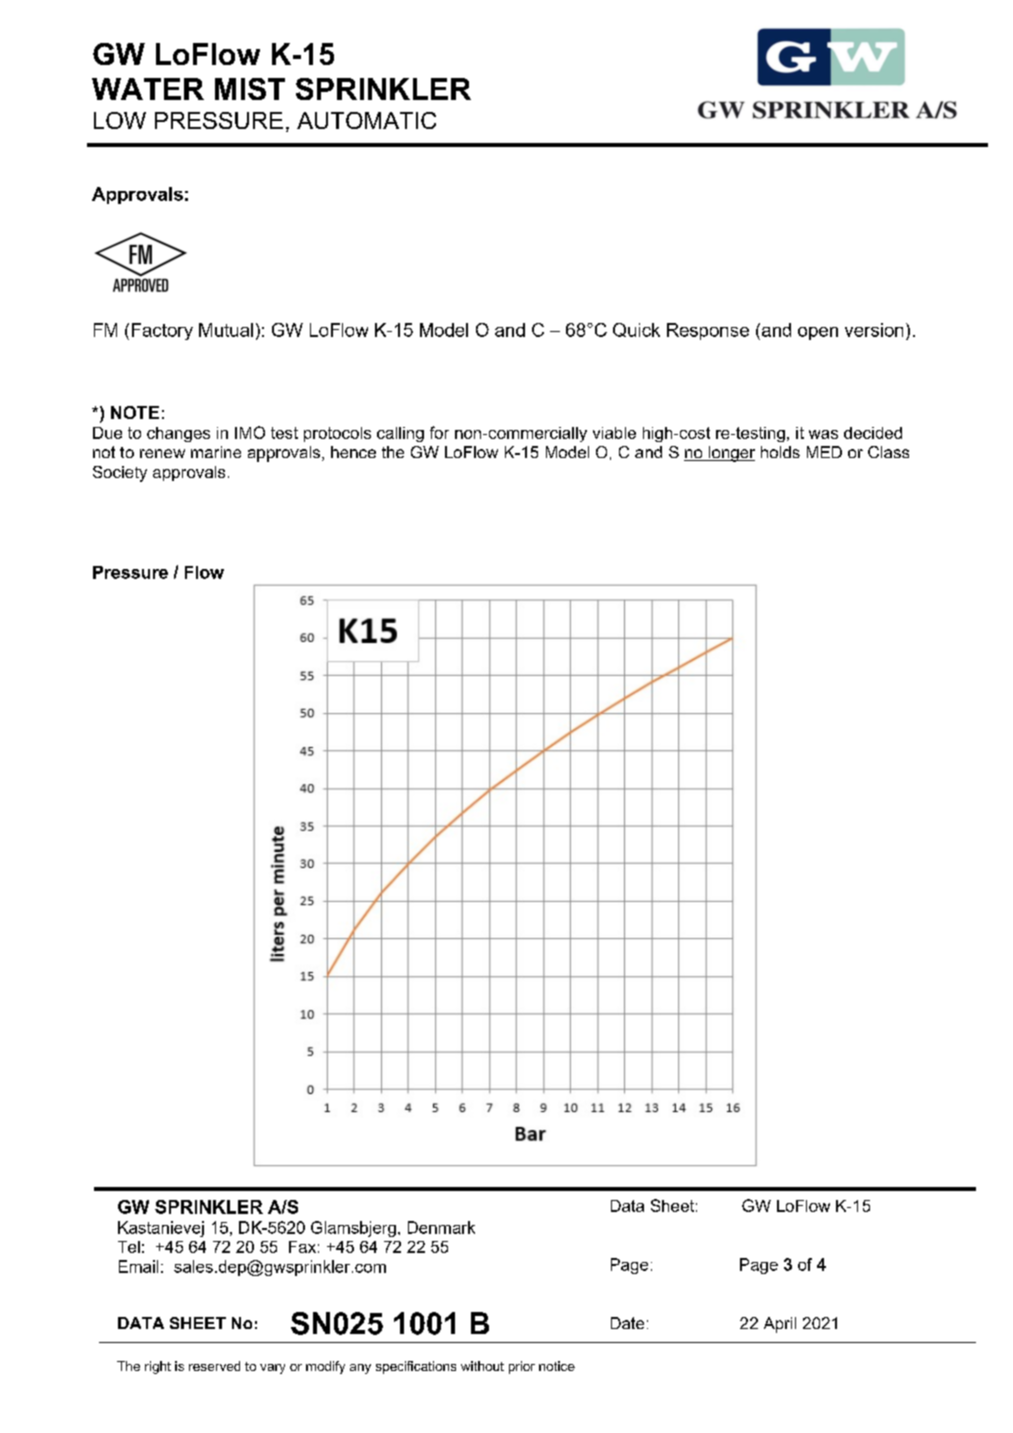 Image resolution: width=1013 pixels, height=1433 pixels. I want to click on for, so click(439, 432).
